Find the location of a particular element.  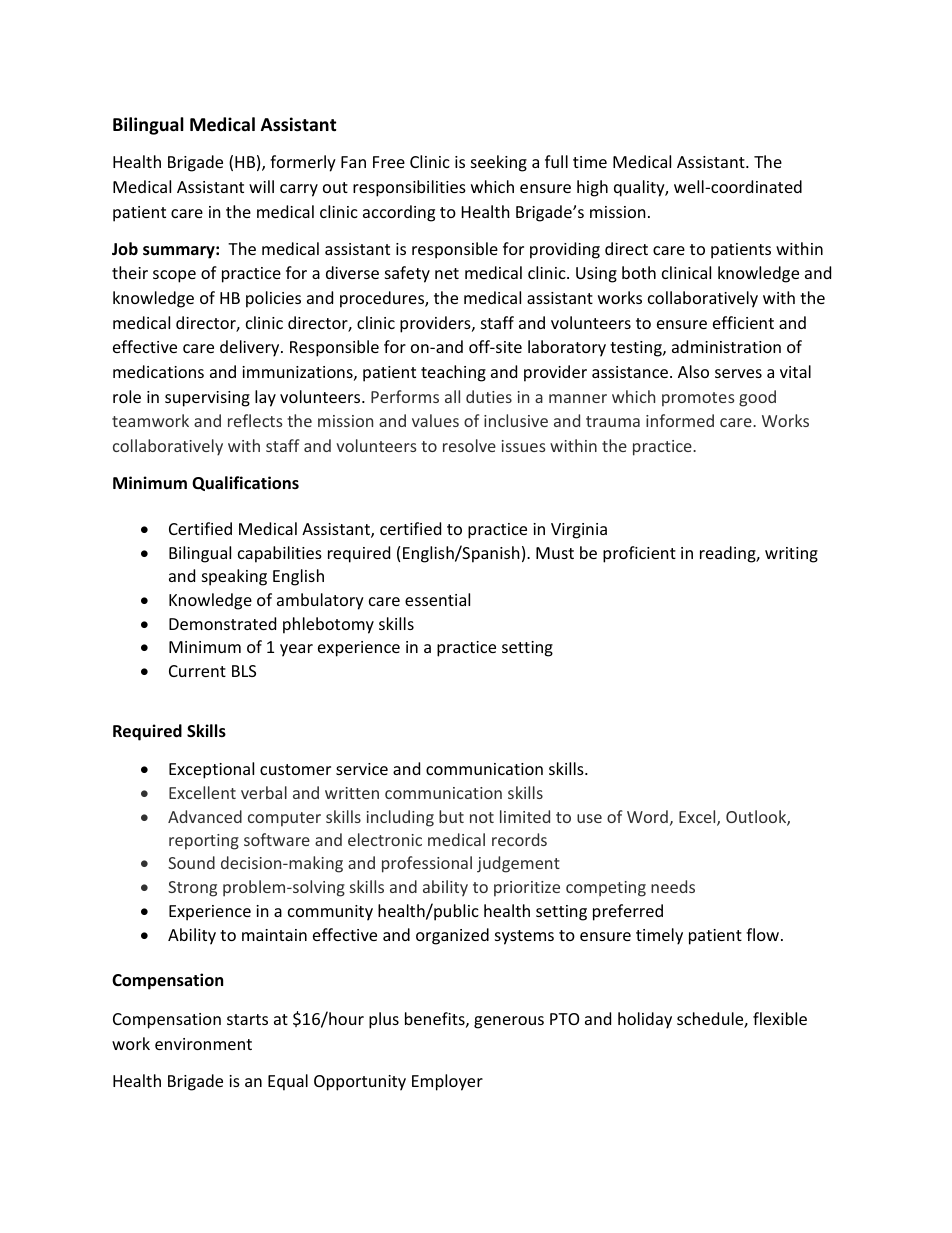

high is located at coordinates (592, 188).
